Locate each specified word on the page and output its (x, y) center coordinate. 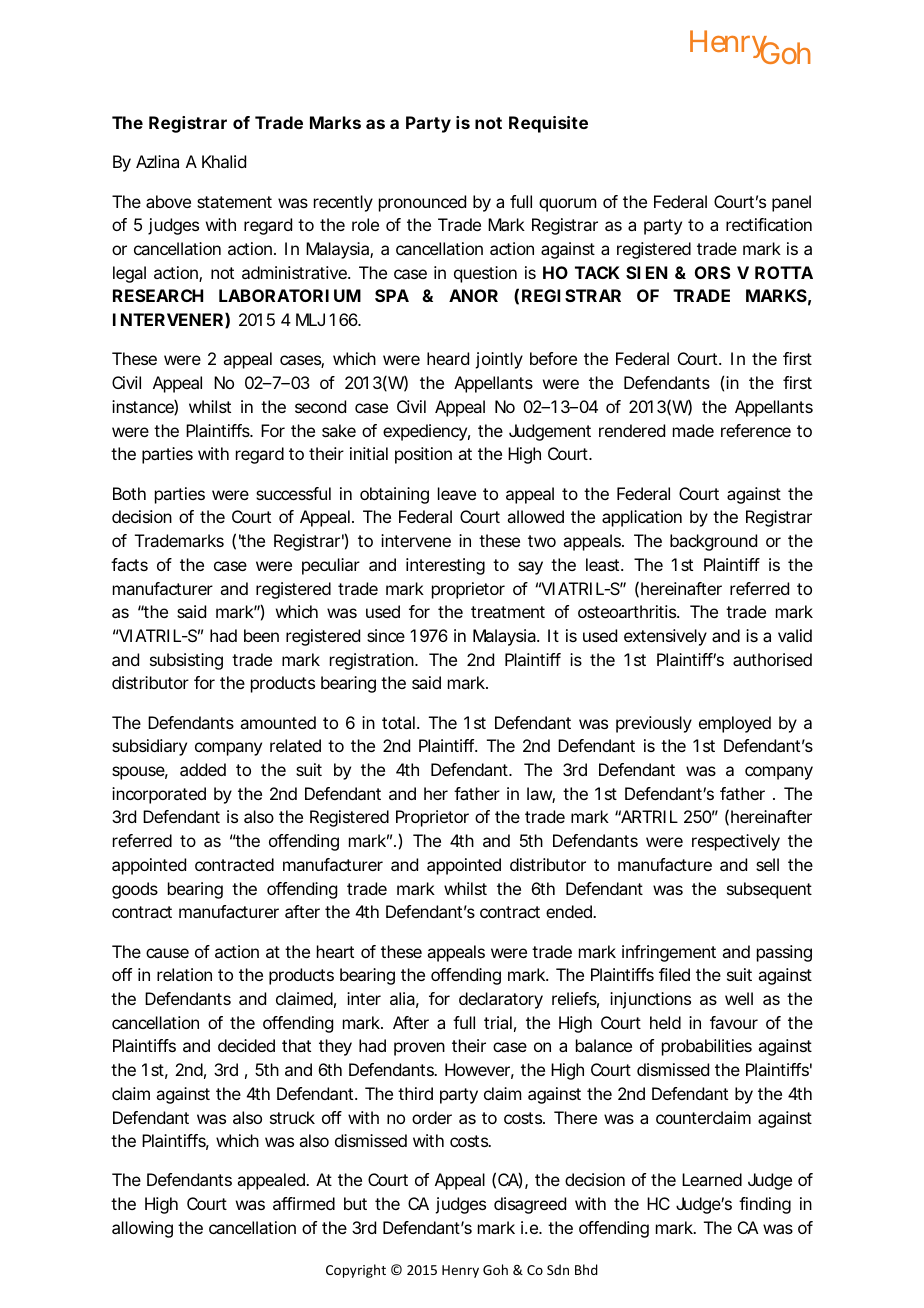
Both (129, 493)
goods (135, 890)
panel (791, 203)
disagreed (530, 1205)
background (713, 542)
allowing (142, 1229)
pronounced (422, 203)
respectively (736, 842)
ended (570, 911)
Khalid (224, 161)
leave (457, 493)
